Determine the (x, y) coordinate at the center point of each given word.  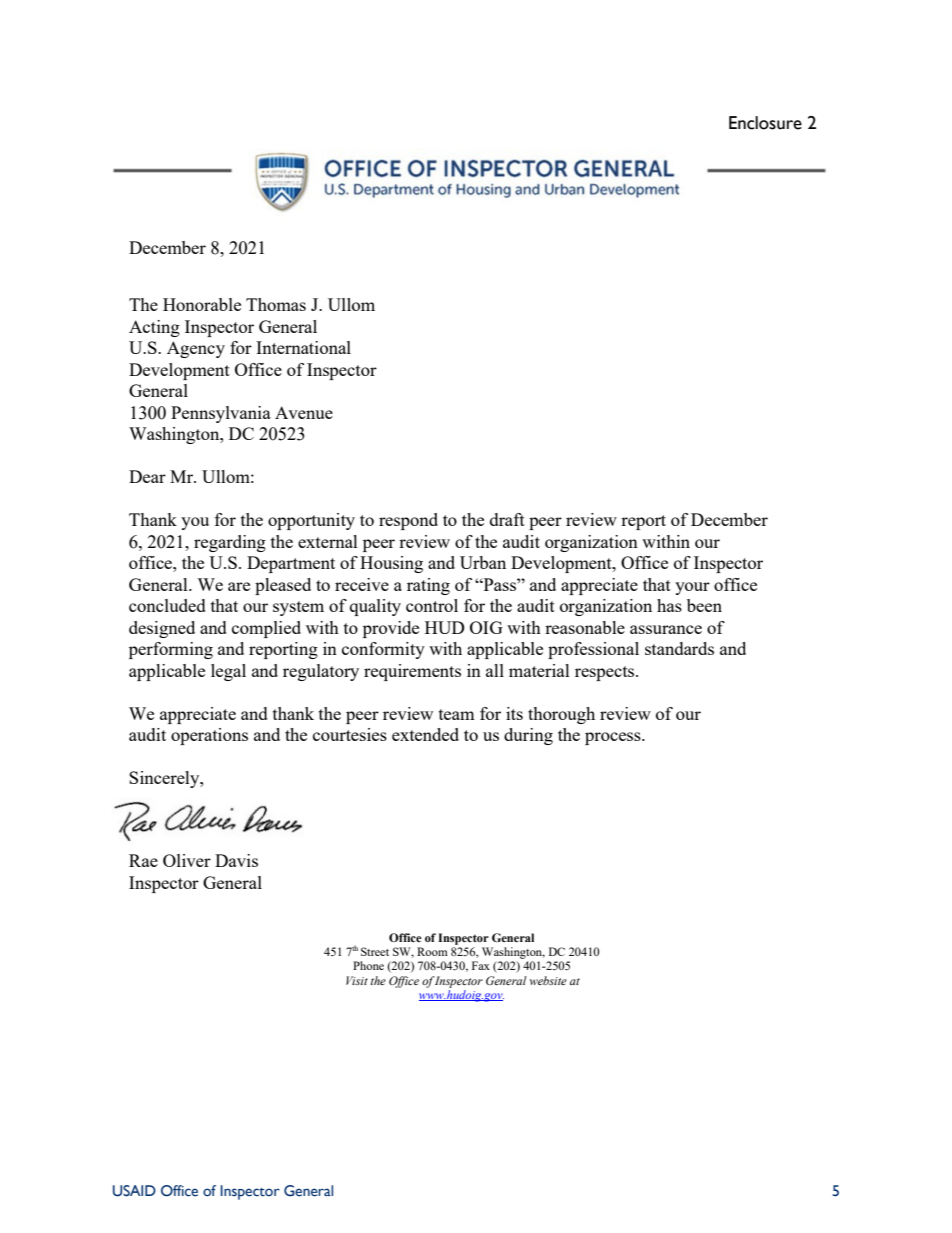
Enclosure (765, 123)
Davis (236, 860)
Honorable (202, 304)
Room (432, 951)
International (303, 347)
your (692, 588)
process (614, 738)
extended (425, 734)
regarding (230, 543)
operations (209, 736)
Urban (483, 562)
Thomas (276, 304)
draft (507, 519)
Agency (196, 349)
